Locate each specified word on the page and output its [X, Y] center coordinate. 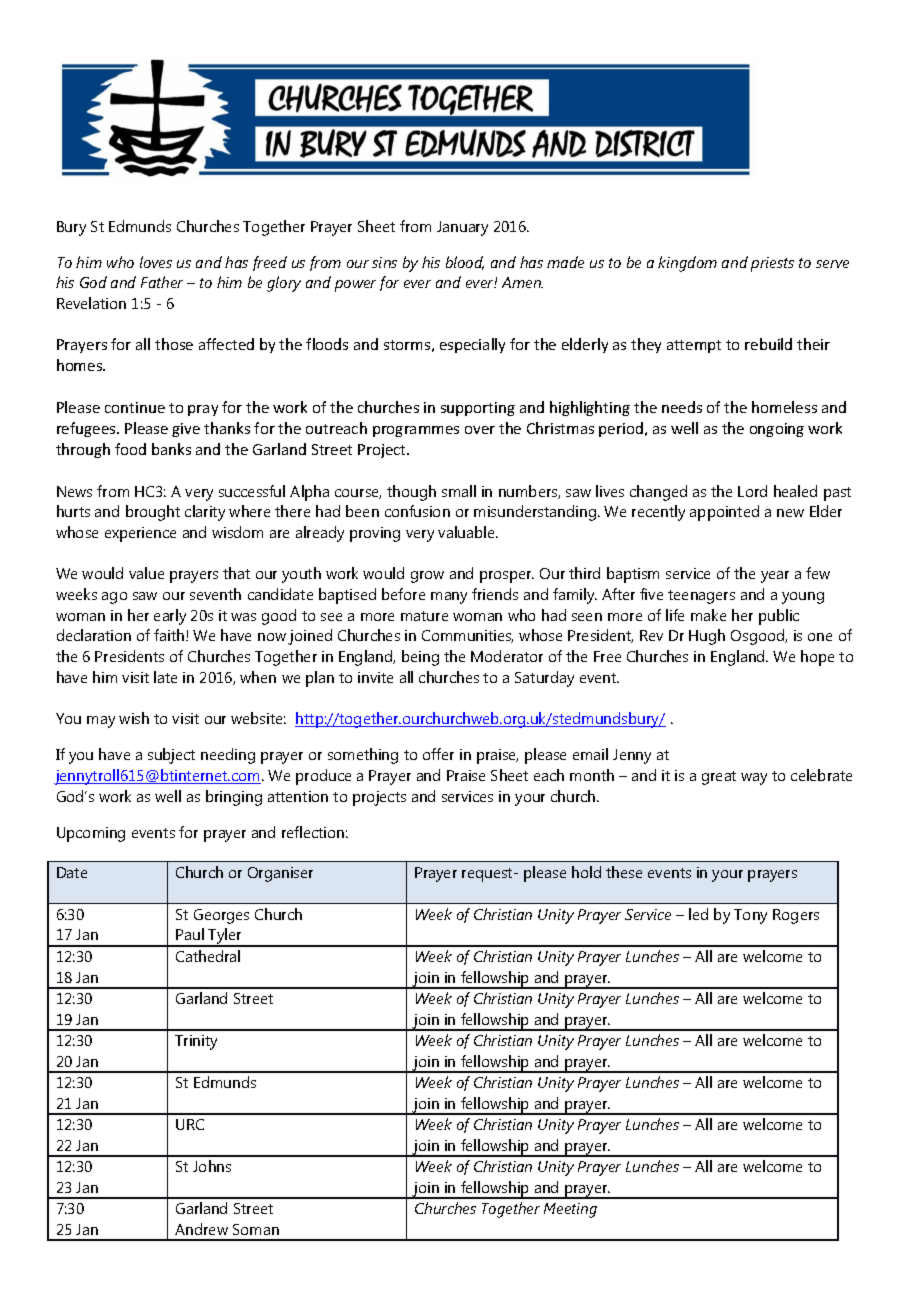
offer [438, 754]
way [754, 779]
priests [772, 264]
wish [134, 718]
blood [465, 263]
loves [156, 262]
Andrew [201, 1229]
